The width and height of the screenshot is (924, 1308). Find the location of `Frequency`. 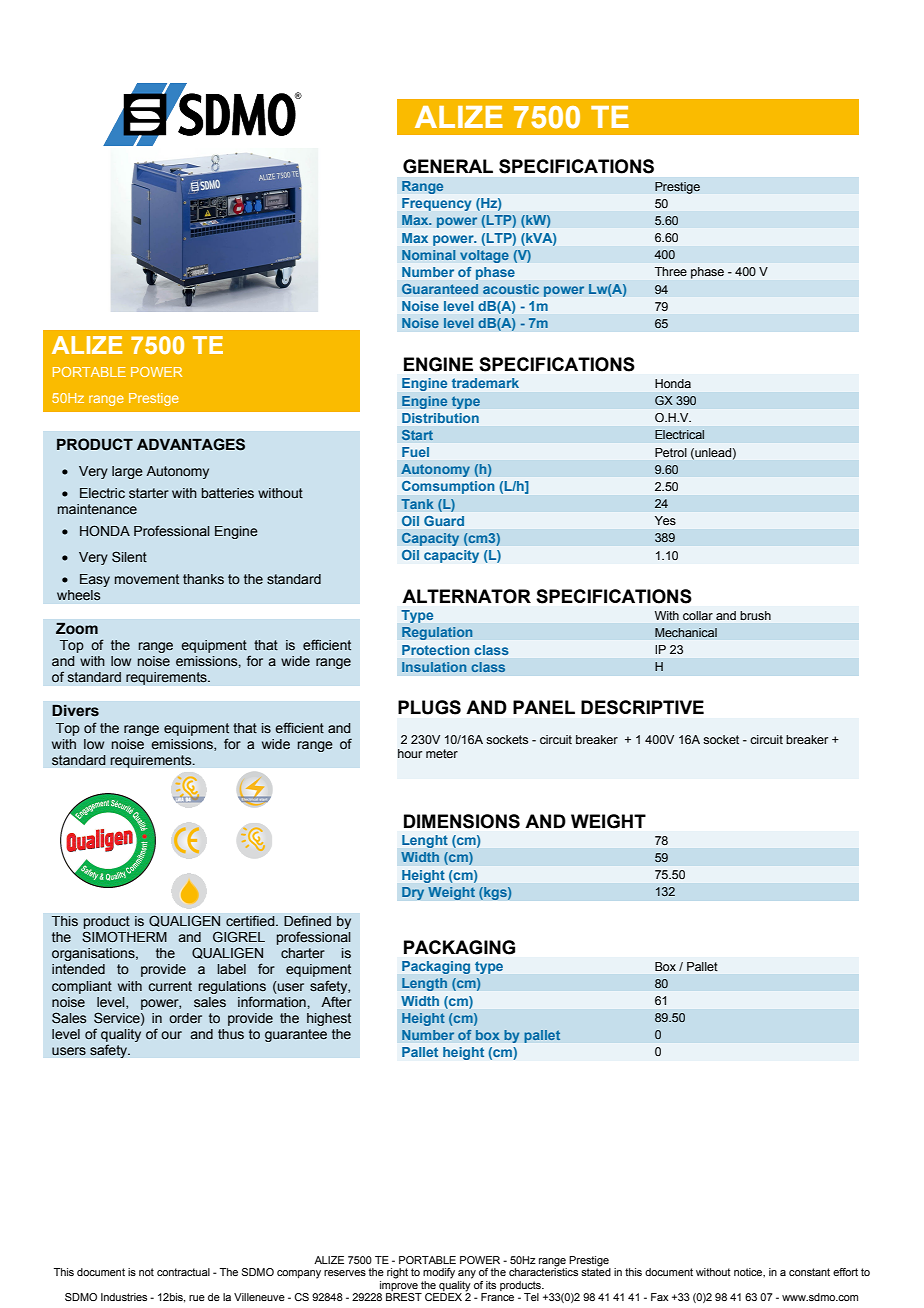

Frequency is located at coordinates (436, 204).
